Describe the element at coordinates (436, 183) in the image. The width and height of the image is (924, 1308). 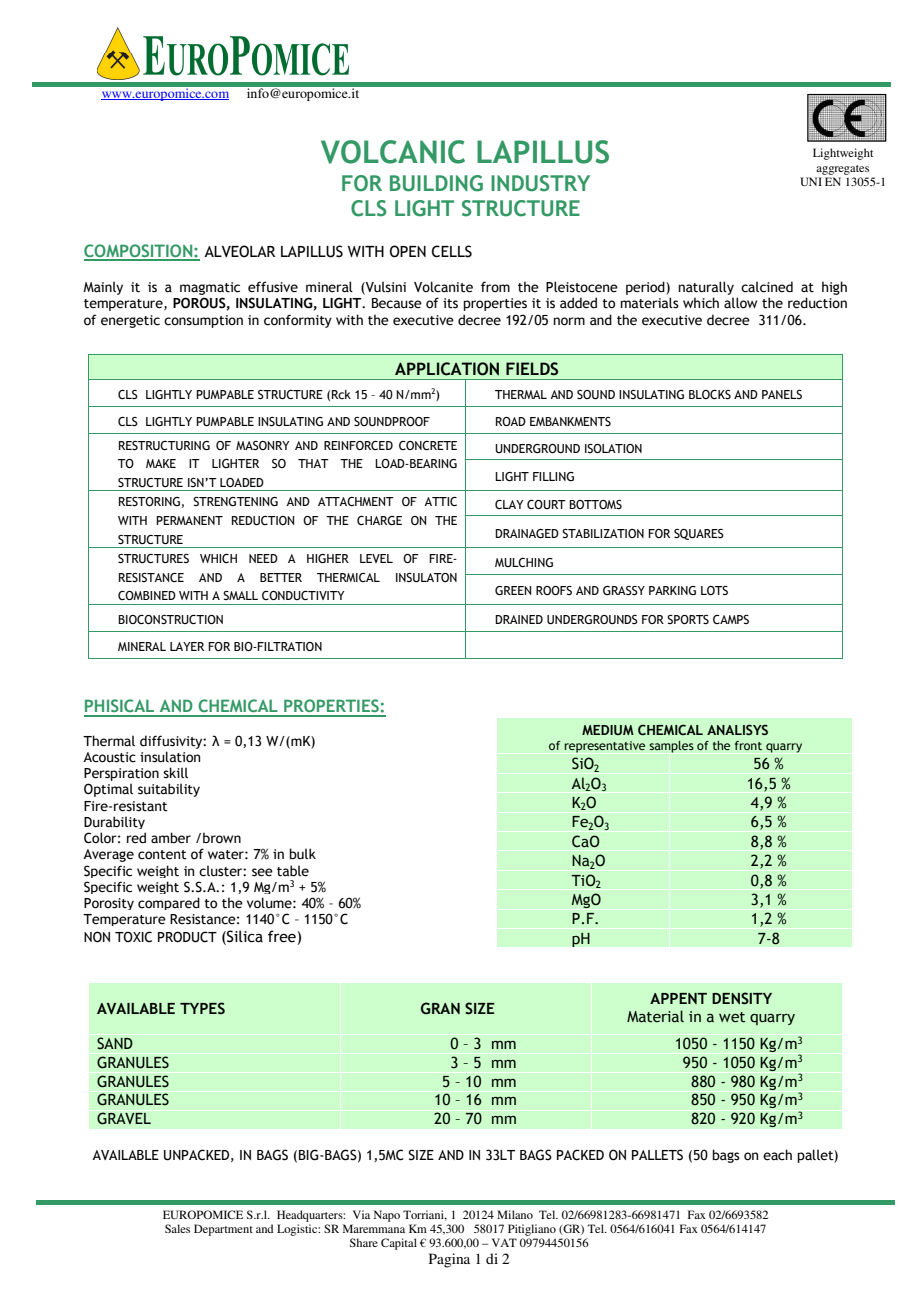
I see `BUILDING` at that location.
